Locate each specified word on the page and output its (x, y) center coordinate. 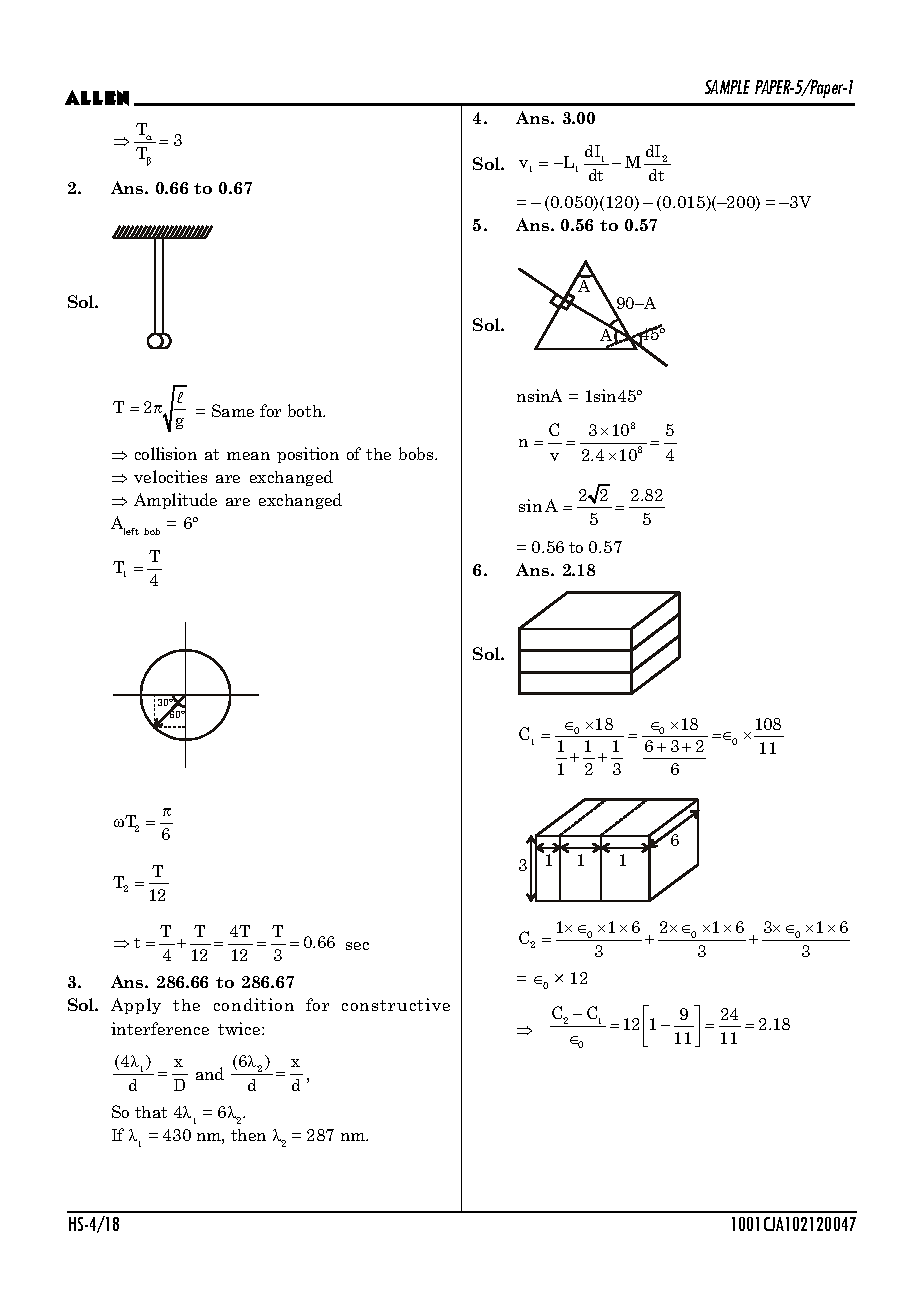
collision (166, 453)
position (308, 455)
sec (357, 946)
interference (160, 1028)
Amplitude (175, 501)
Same (233, 410)
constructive (396, 1004)
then (248, 1135)
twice (240, 1028)
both (306, 410)
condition (254, 1004)
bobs (417, 453)
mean (248, 456)
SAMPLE (727, 87)
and (210, 1073)
